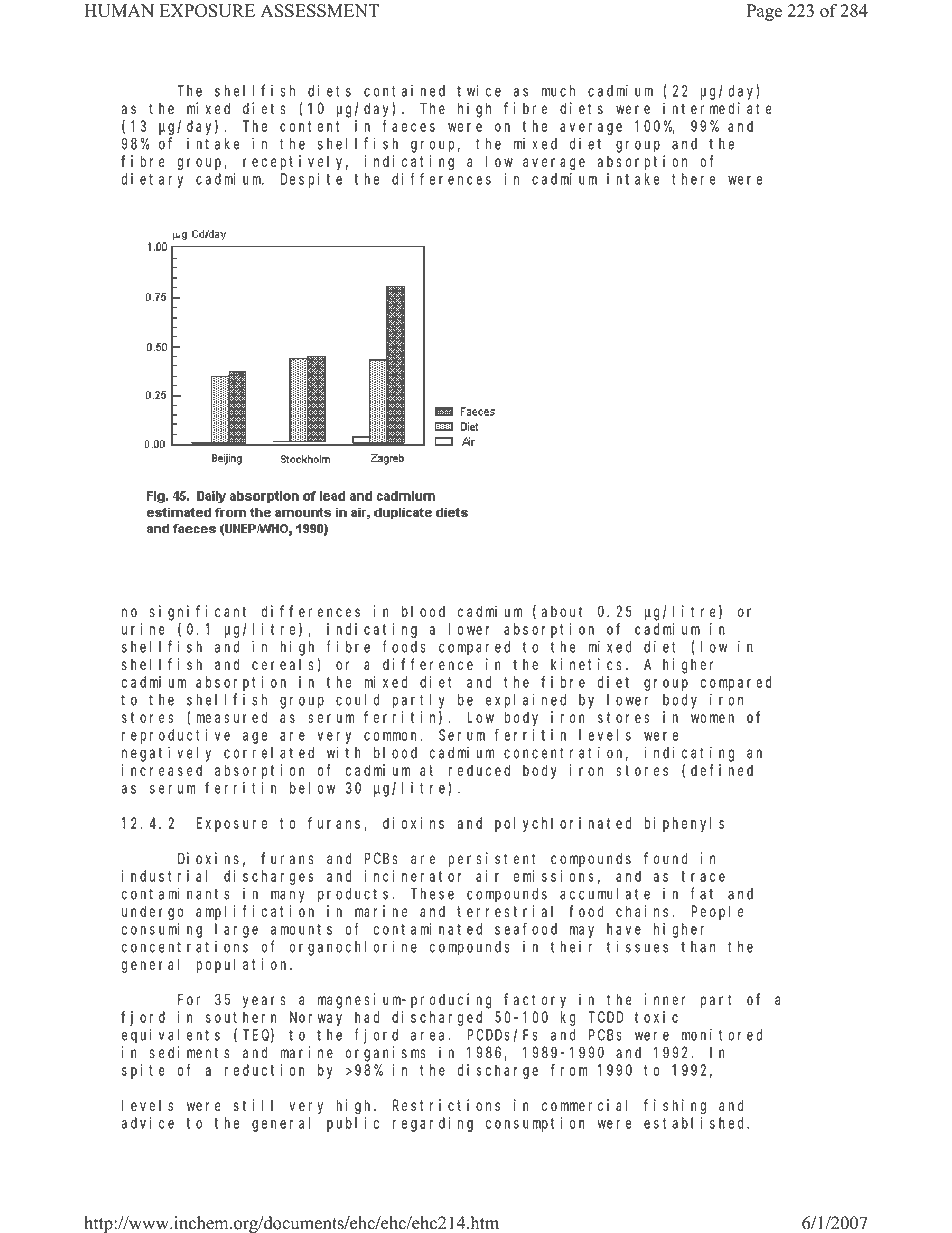 This document has width=952, height=1233. What do you see at coordinates (558, 91) in the document?
I see `much` at bounding box center [558, 91].
